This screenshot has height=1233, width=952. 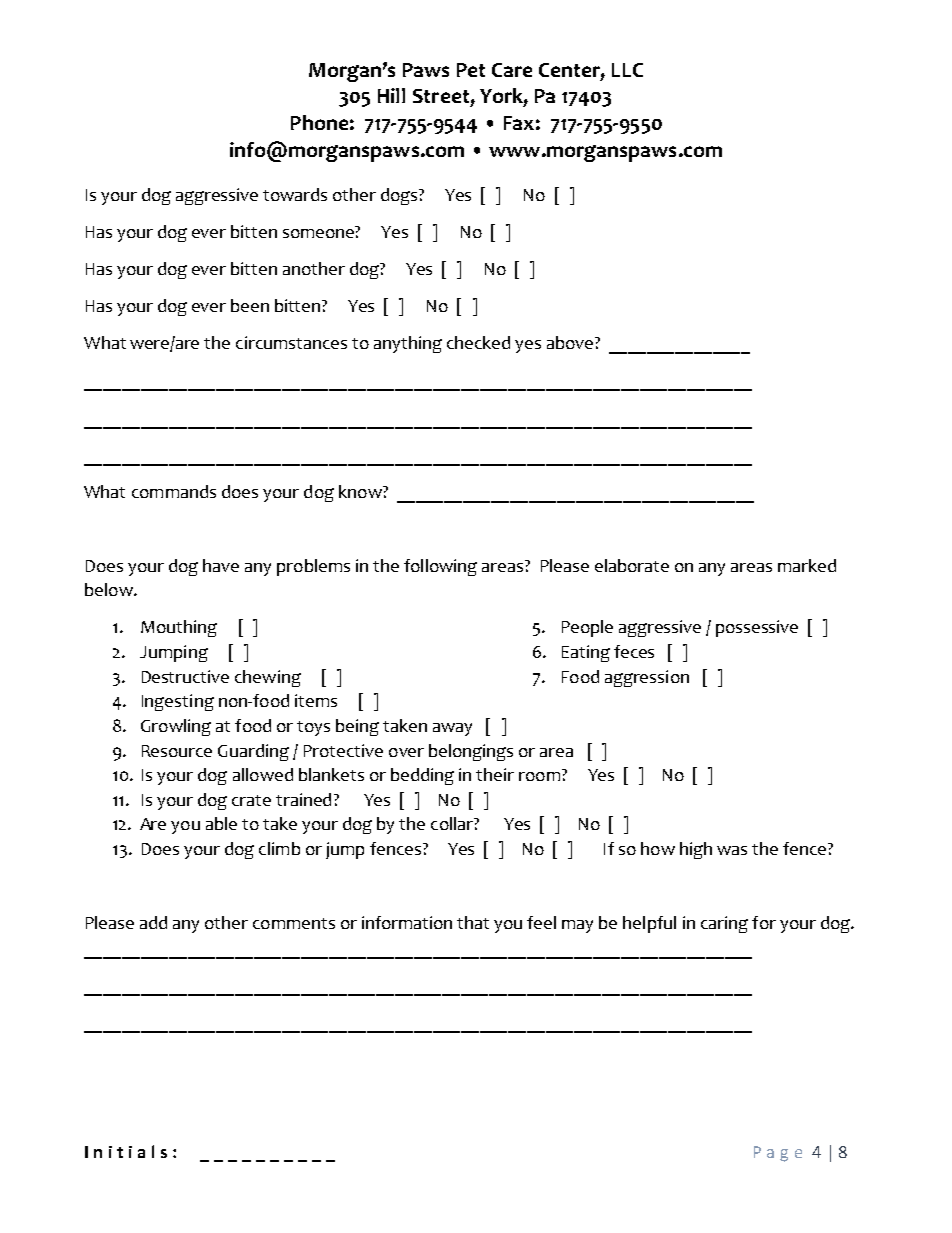 I want to click on towards, so click(x=295, y=194).
